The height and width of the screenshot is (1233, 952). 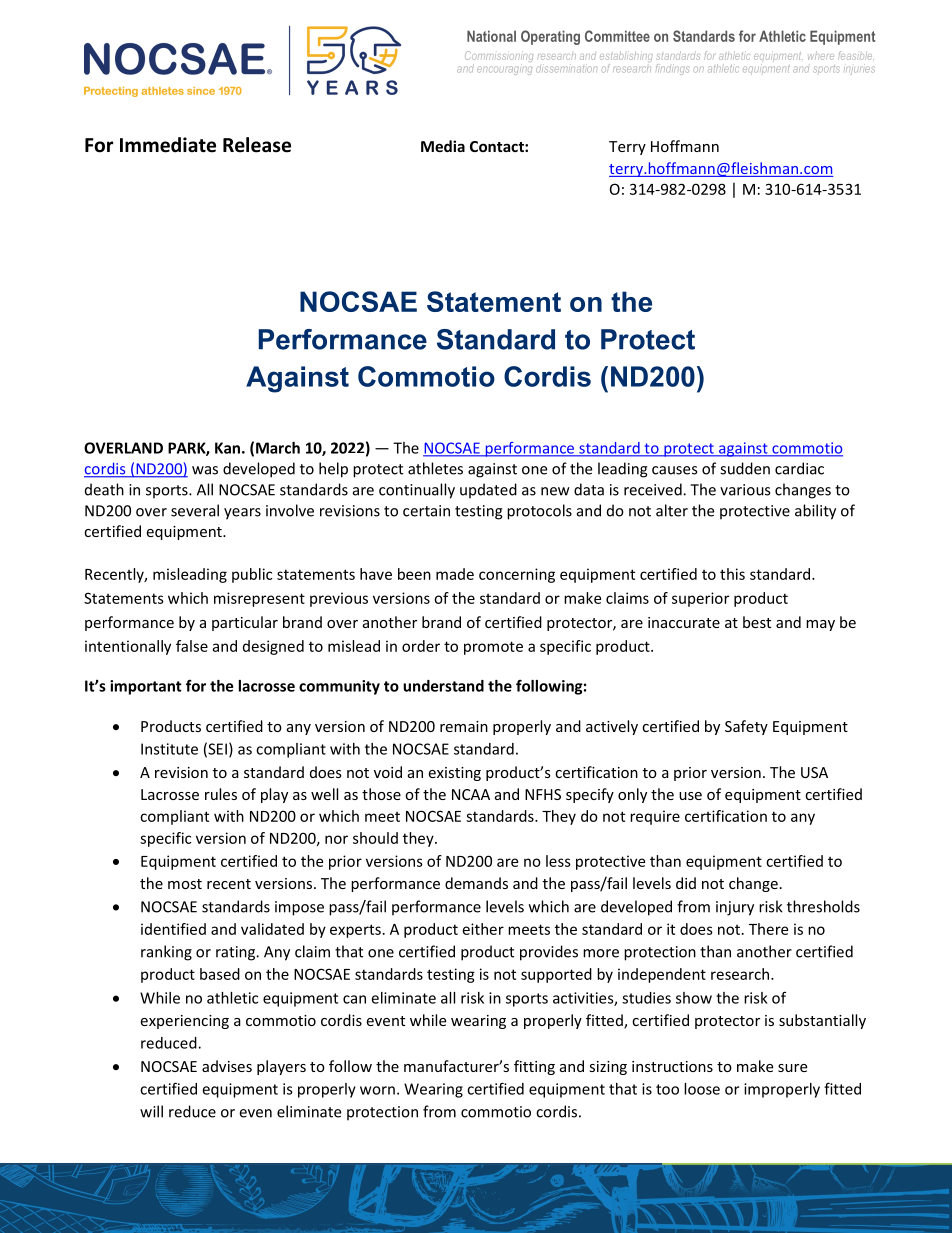 What do you see at coordinates (257, 145) in the screenshot?
I see `Release` at bounding box center [257, 145].
